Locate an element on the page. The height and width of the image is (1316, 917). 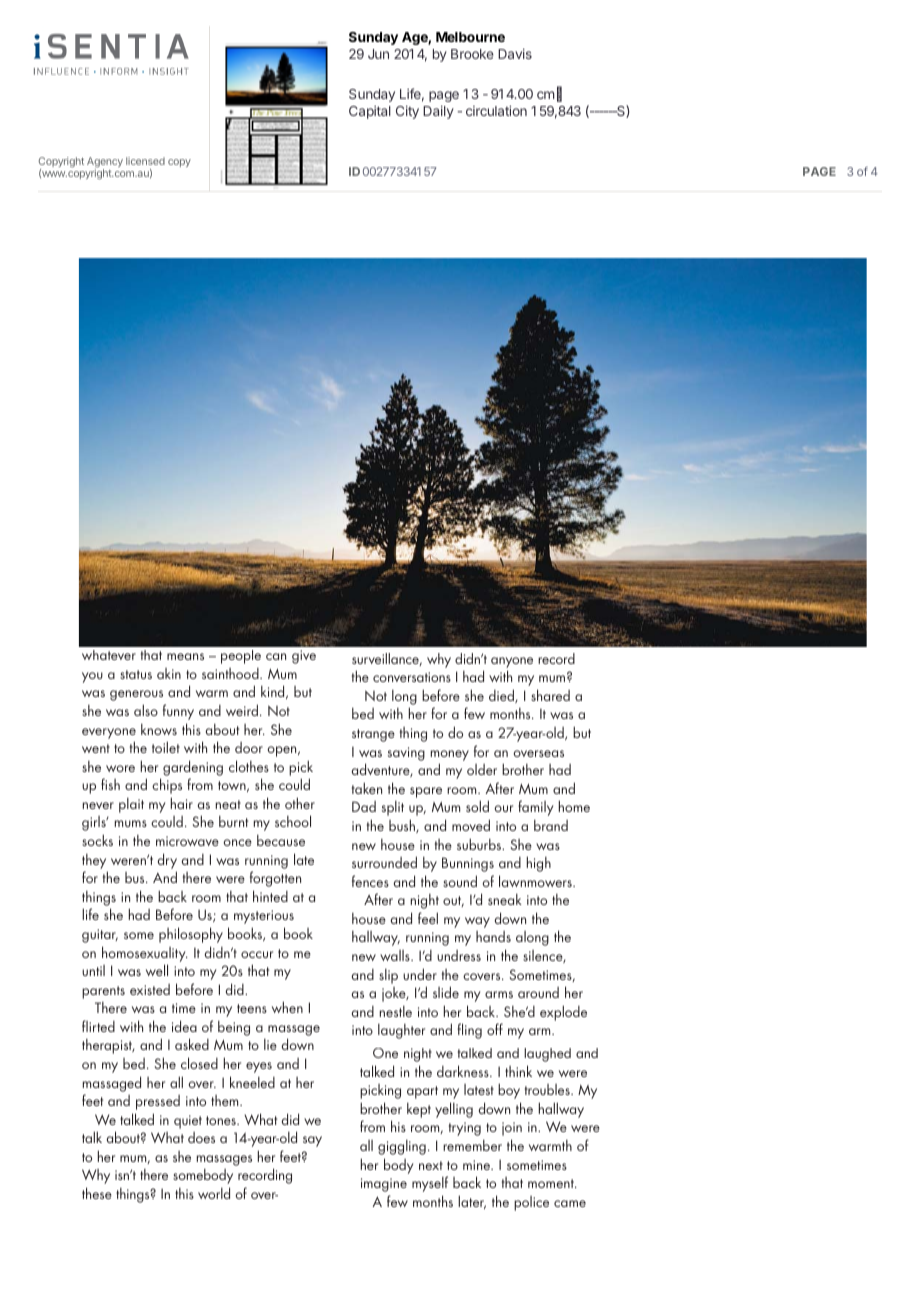
quiet is located at coordinates (188, 1122).
